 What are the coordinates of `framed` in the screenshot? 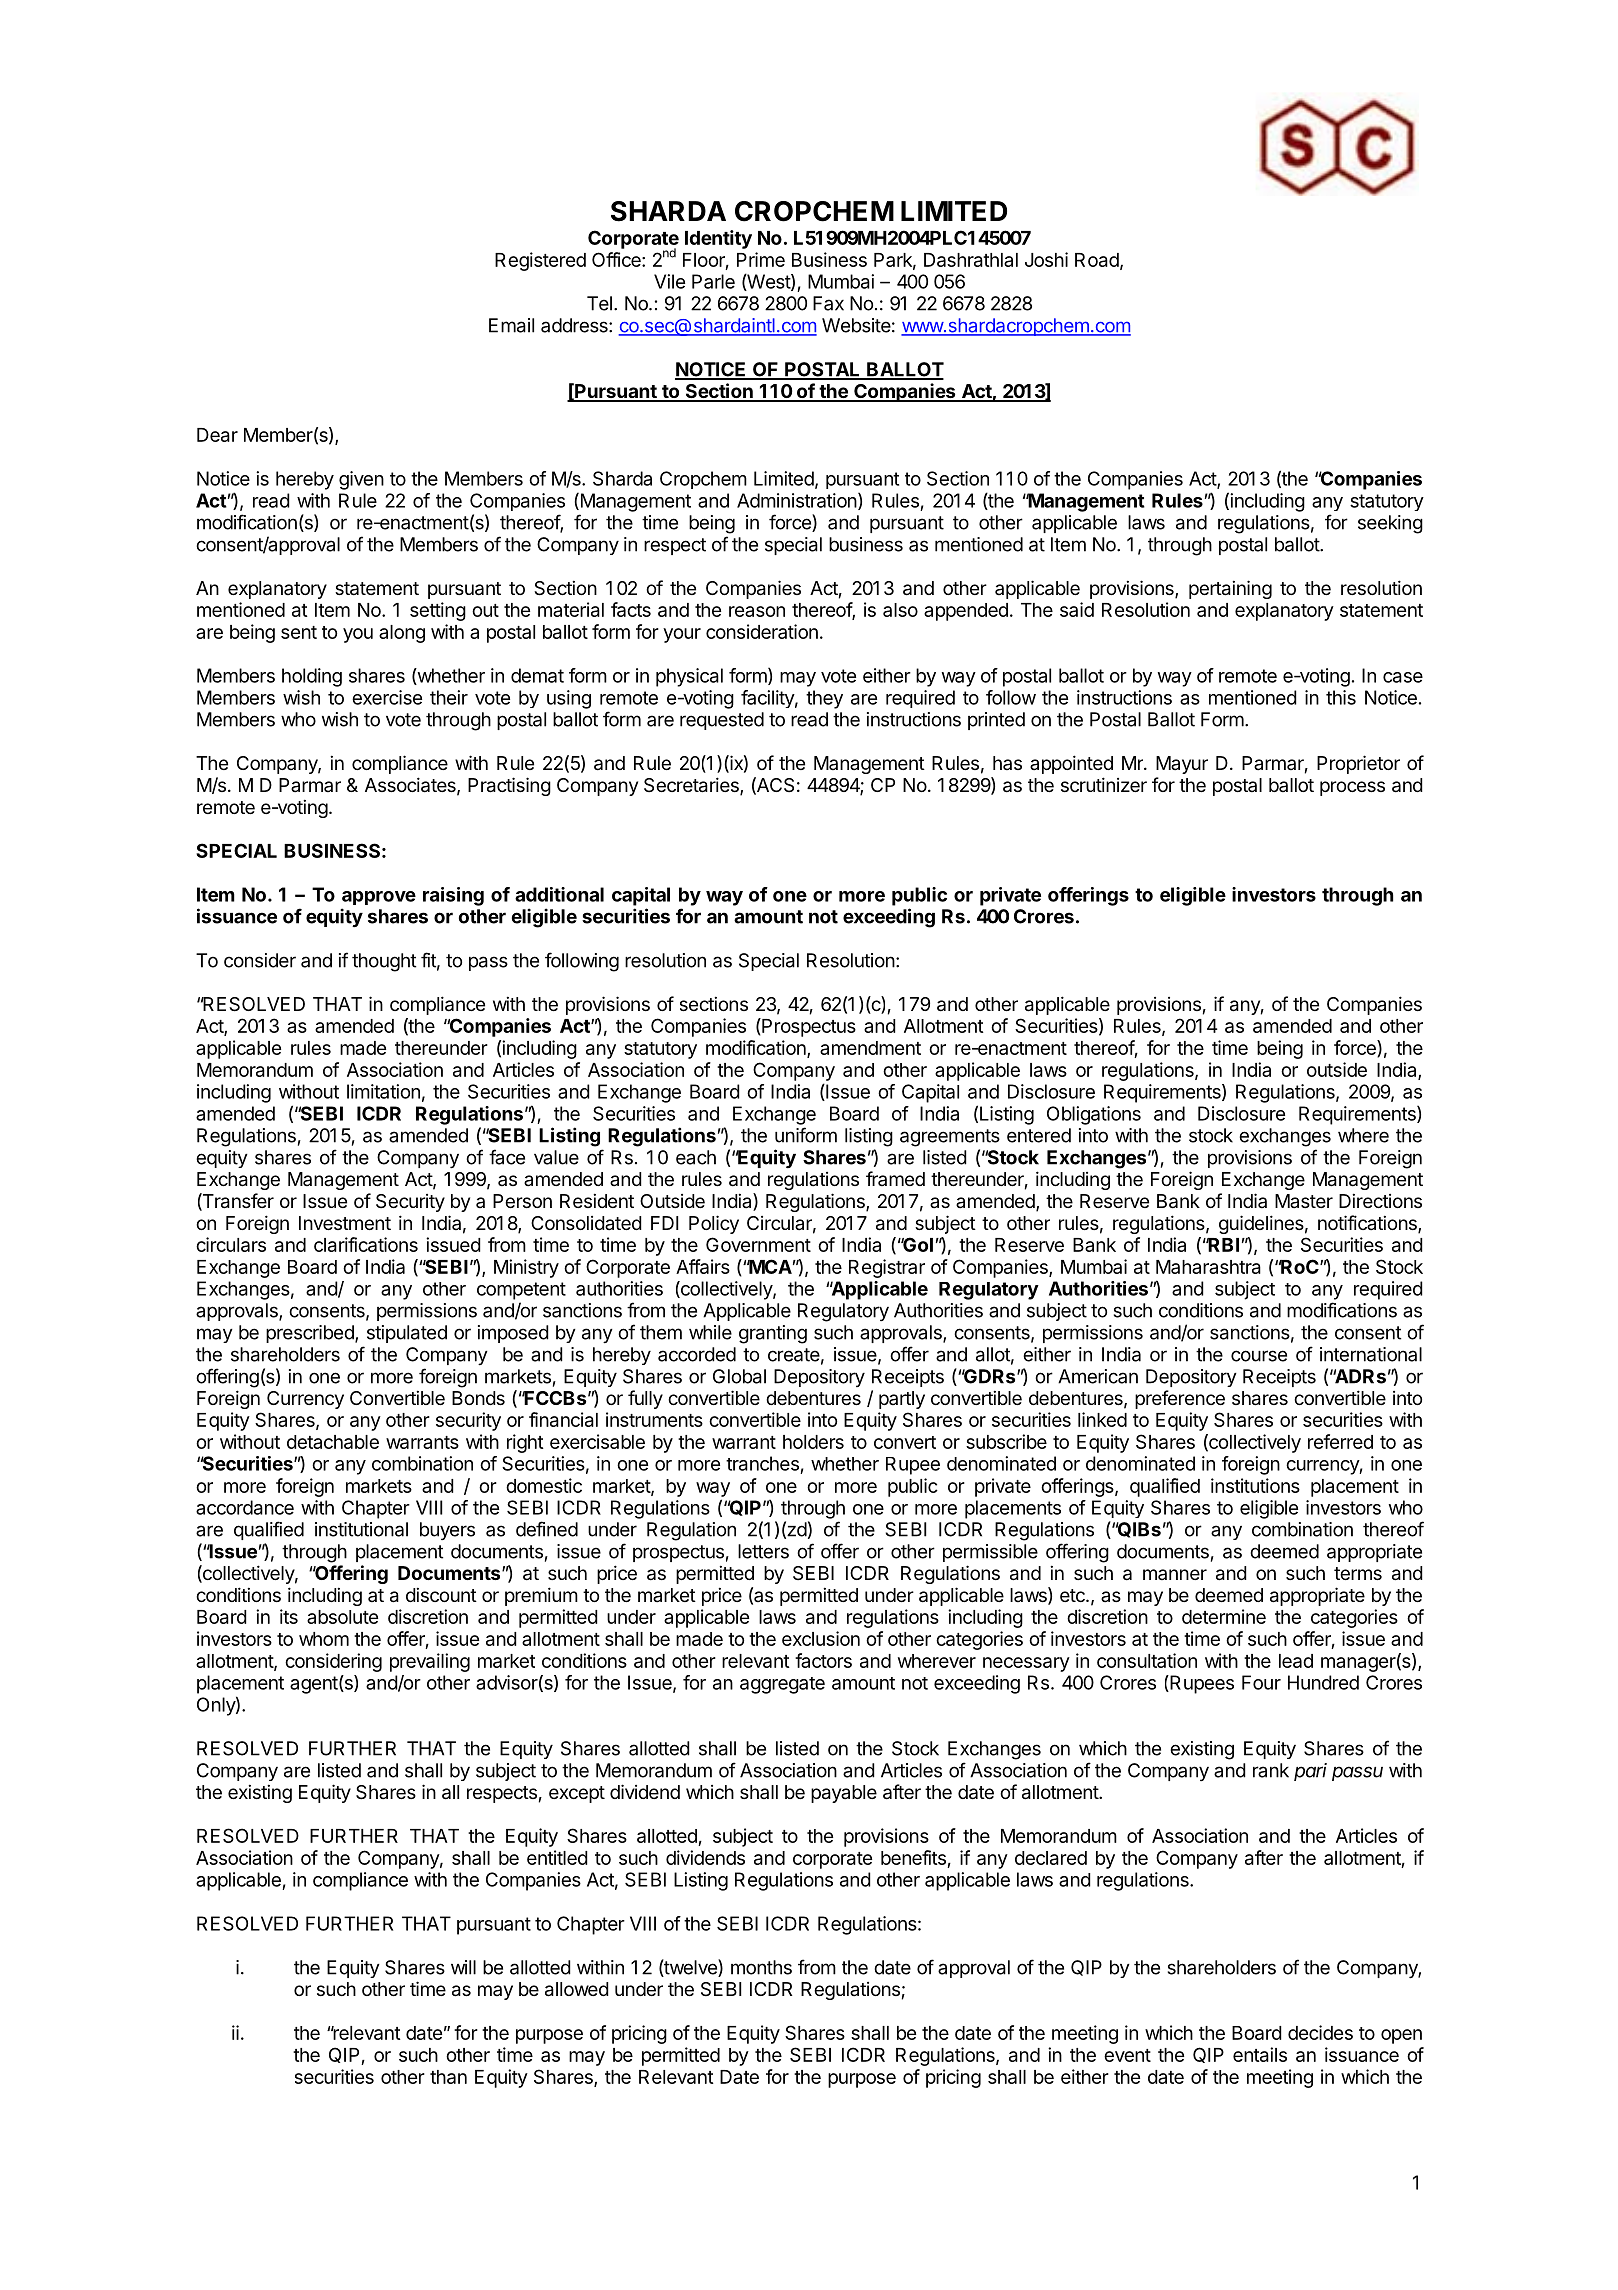 It's located at (895, 1178).
